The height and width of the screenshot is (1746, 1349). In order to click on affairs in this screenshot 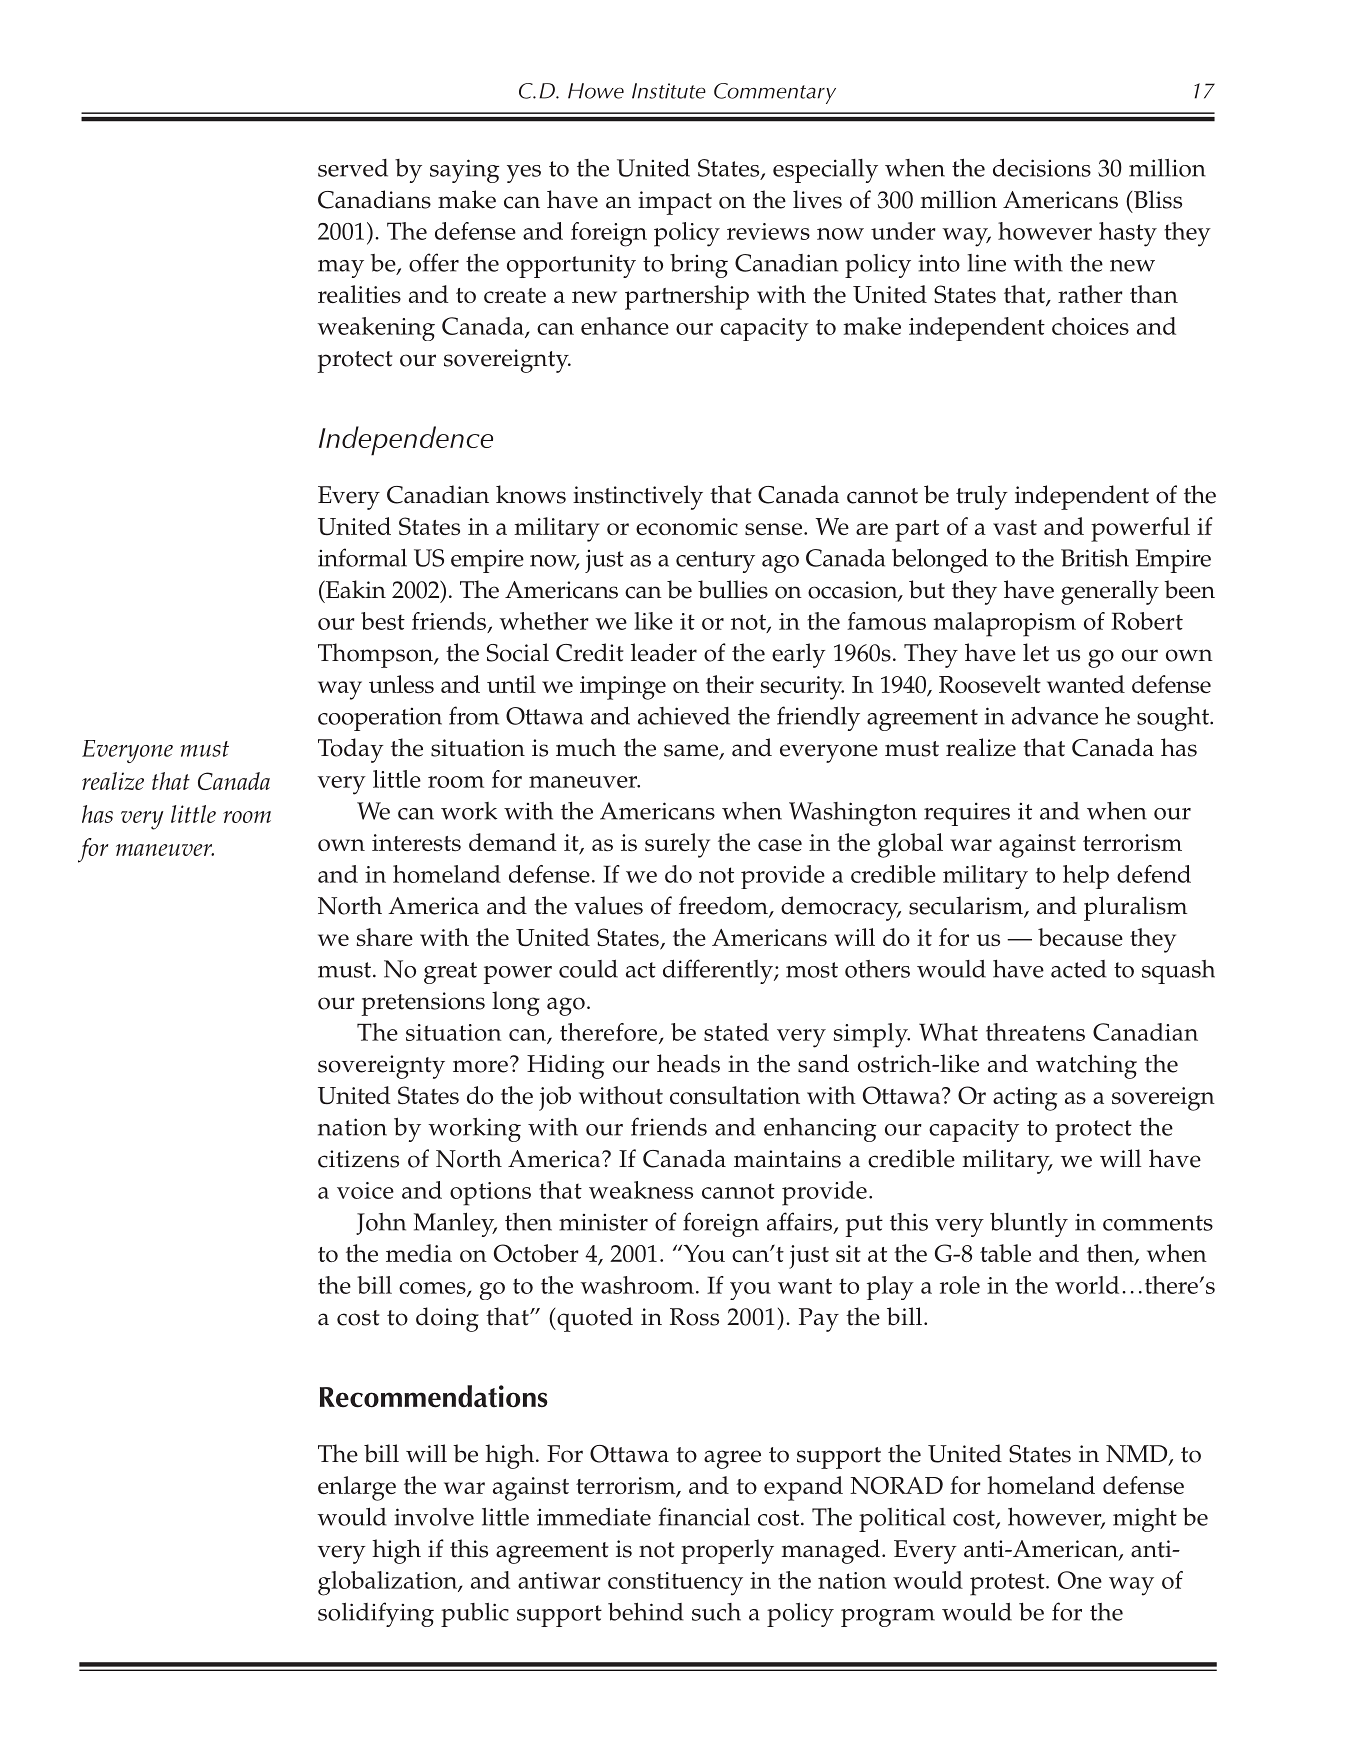, I will do `click(801, 1222)`.
